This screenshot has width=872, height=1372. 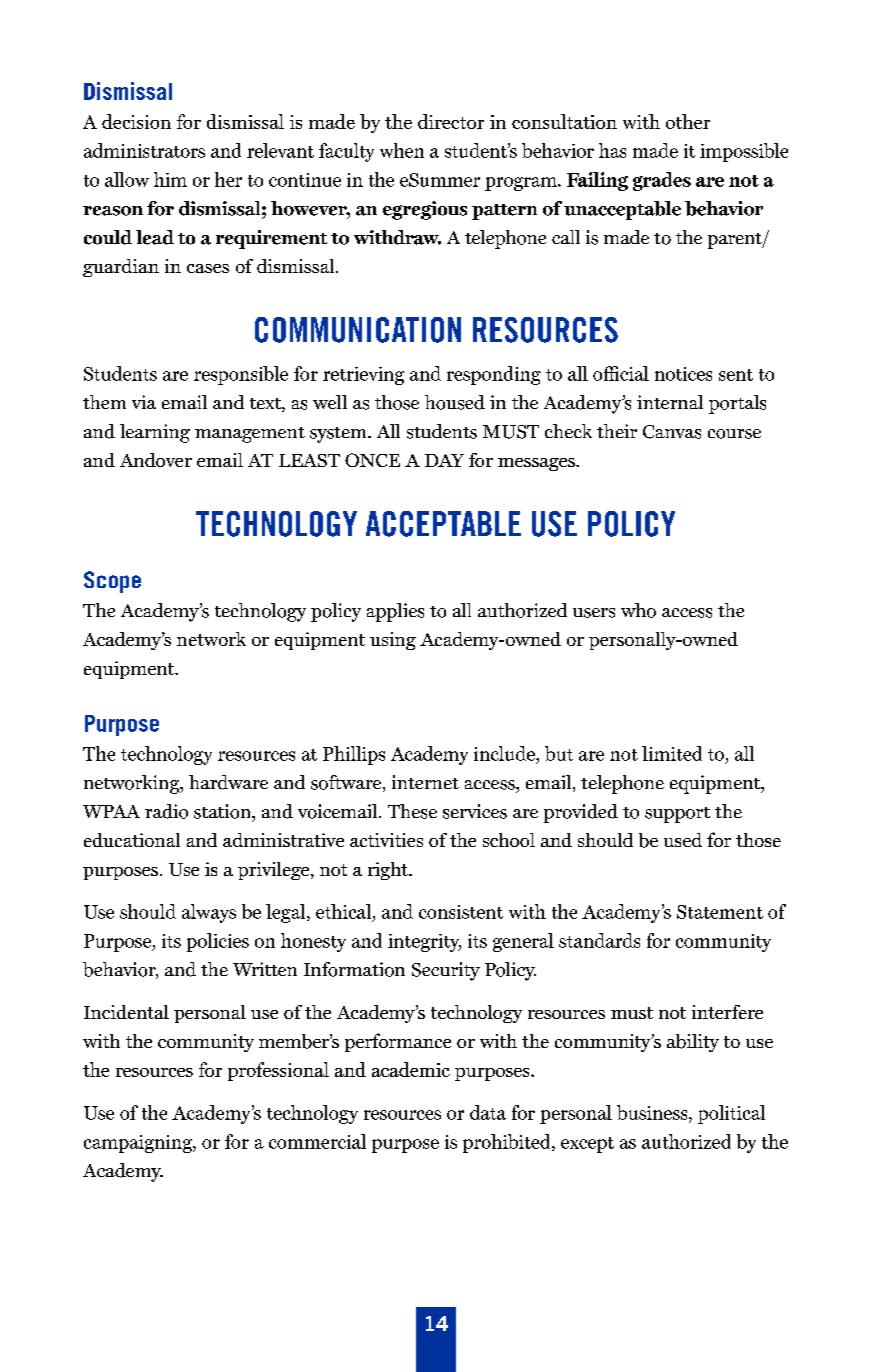 I want to click on professional, so click(x=278, y=1071).
